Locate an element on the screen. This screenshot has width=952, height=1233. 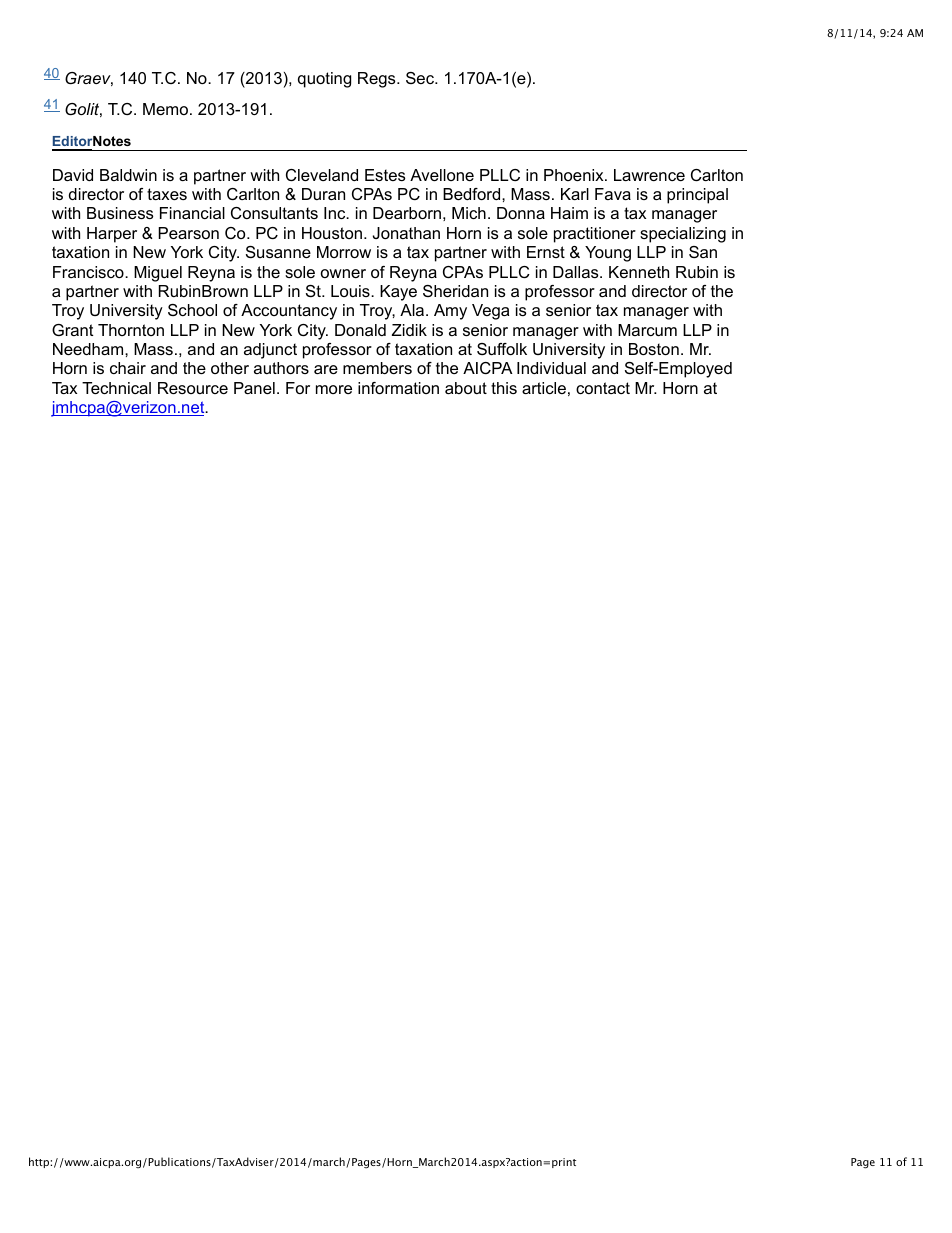
Sec is located at coordinates (421, 78).
